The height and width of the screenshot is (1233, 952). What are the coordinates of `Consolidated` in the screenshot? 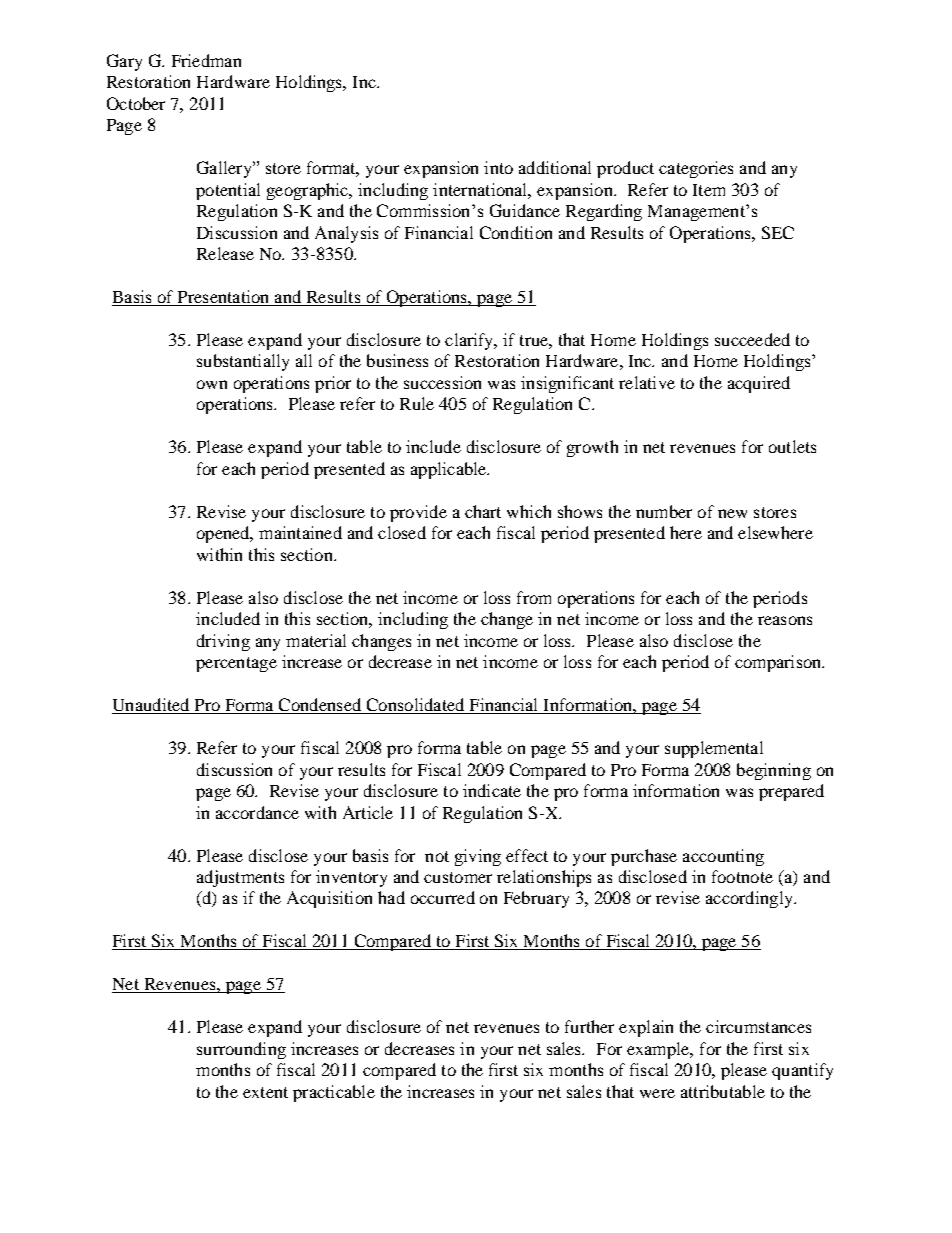 It's located at (415, 706).
